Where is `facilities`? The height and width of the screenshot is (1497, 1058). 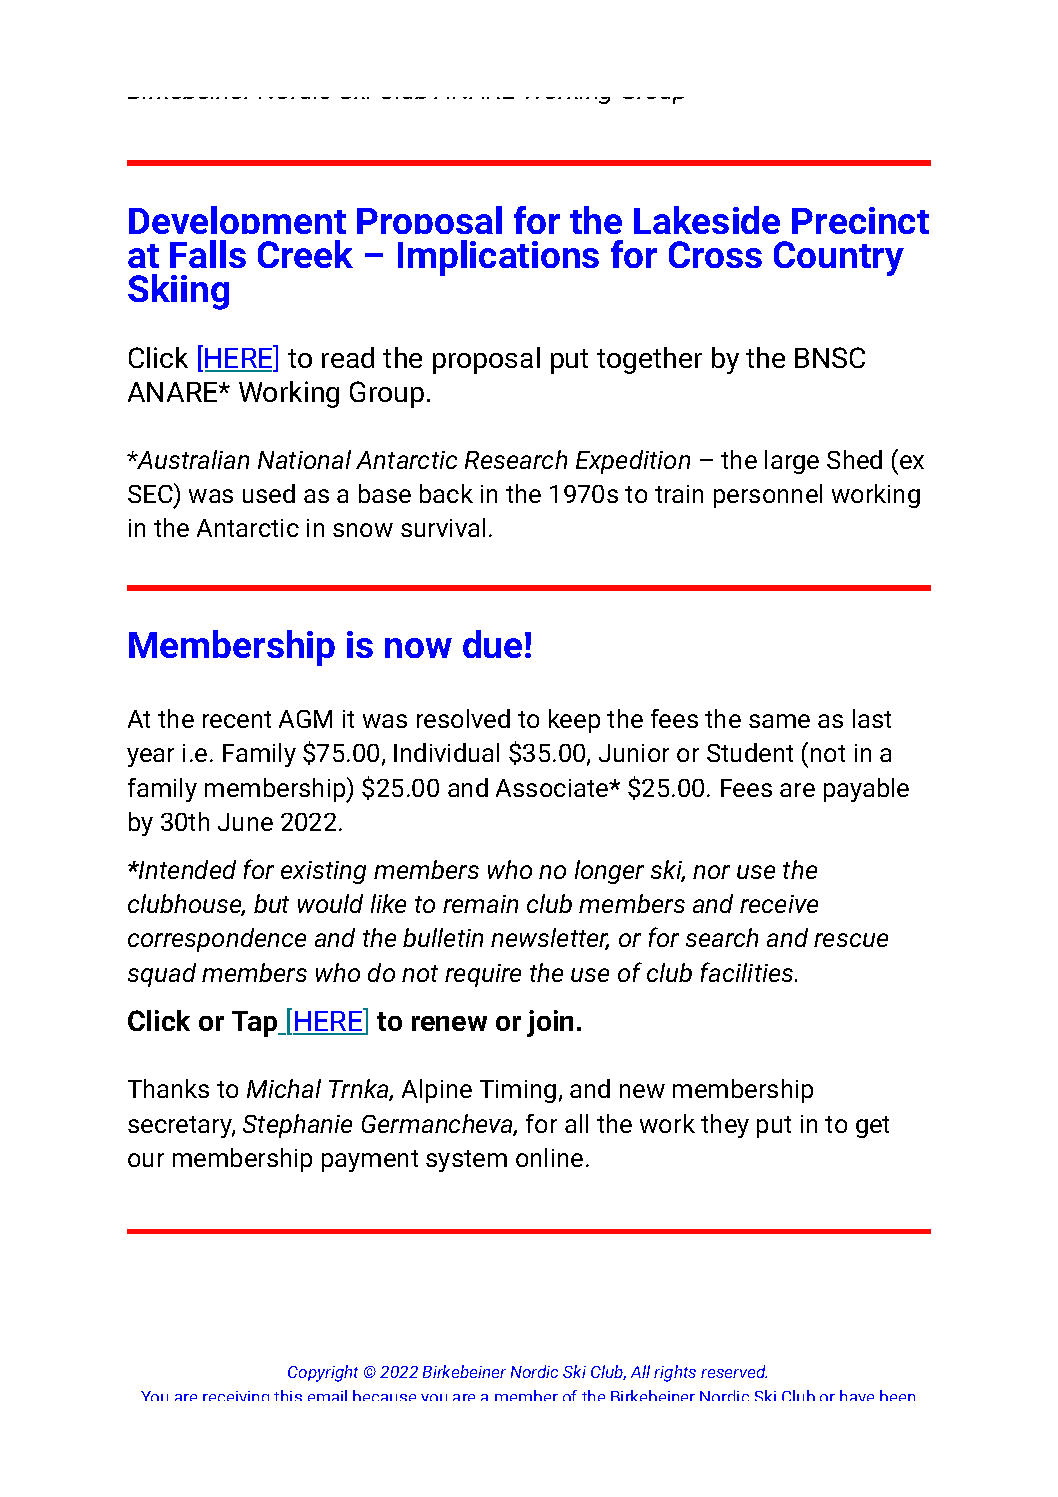
facilities is located at coordinates (748, 972).
